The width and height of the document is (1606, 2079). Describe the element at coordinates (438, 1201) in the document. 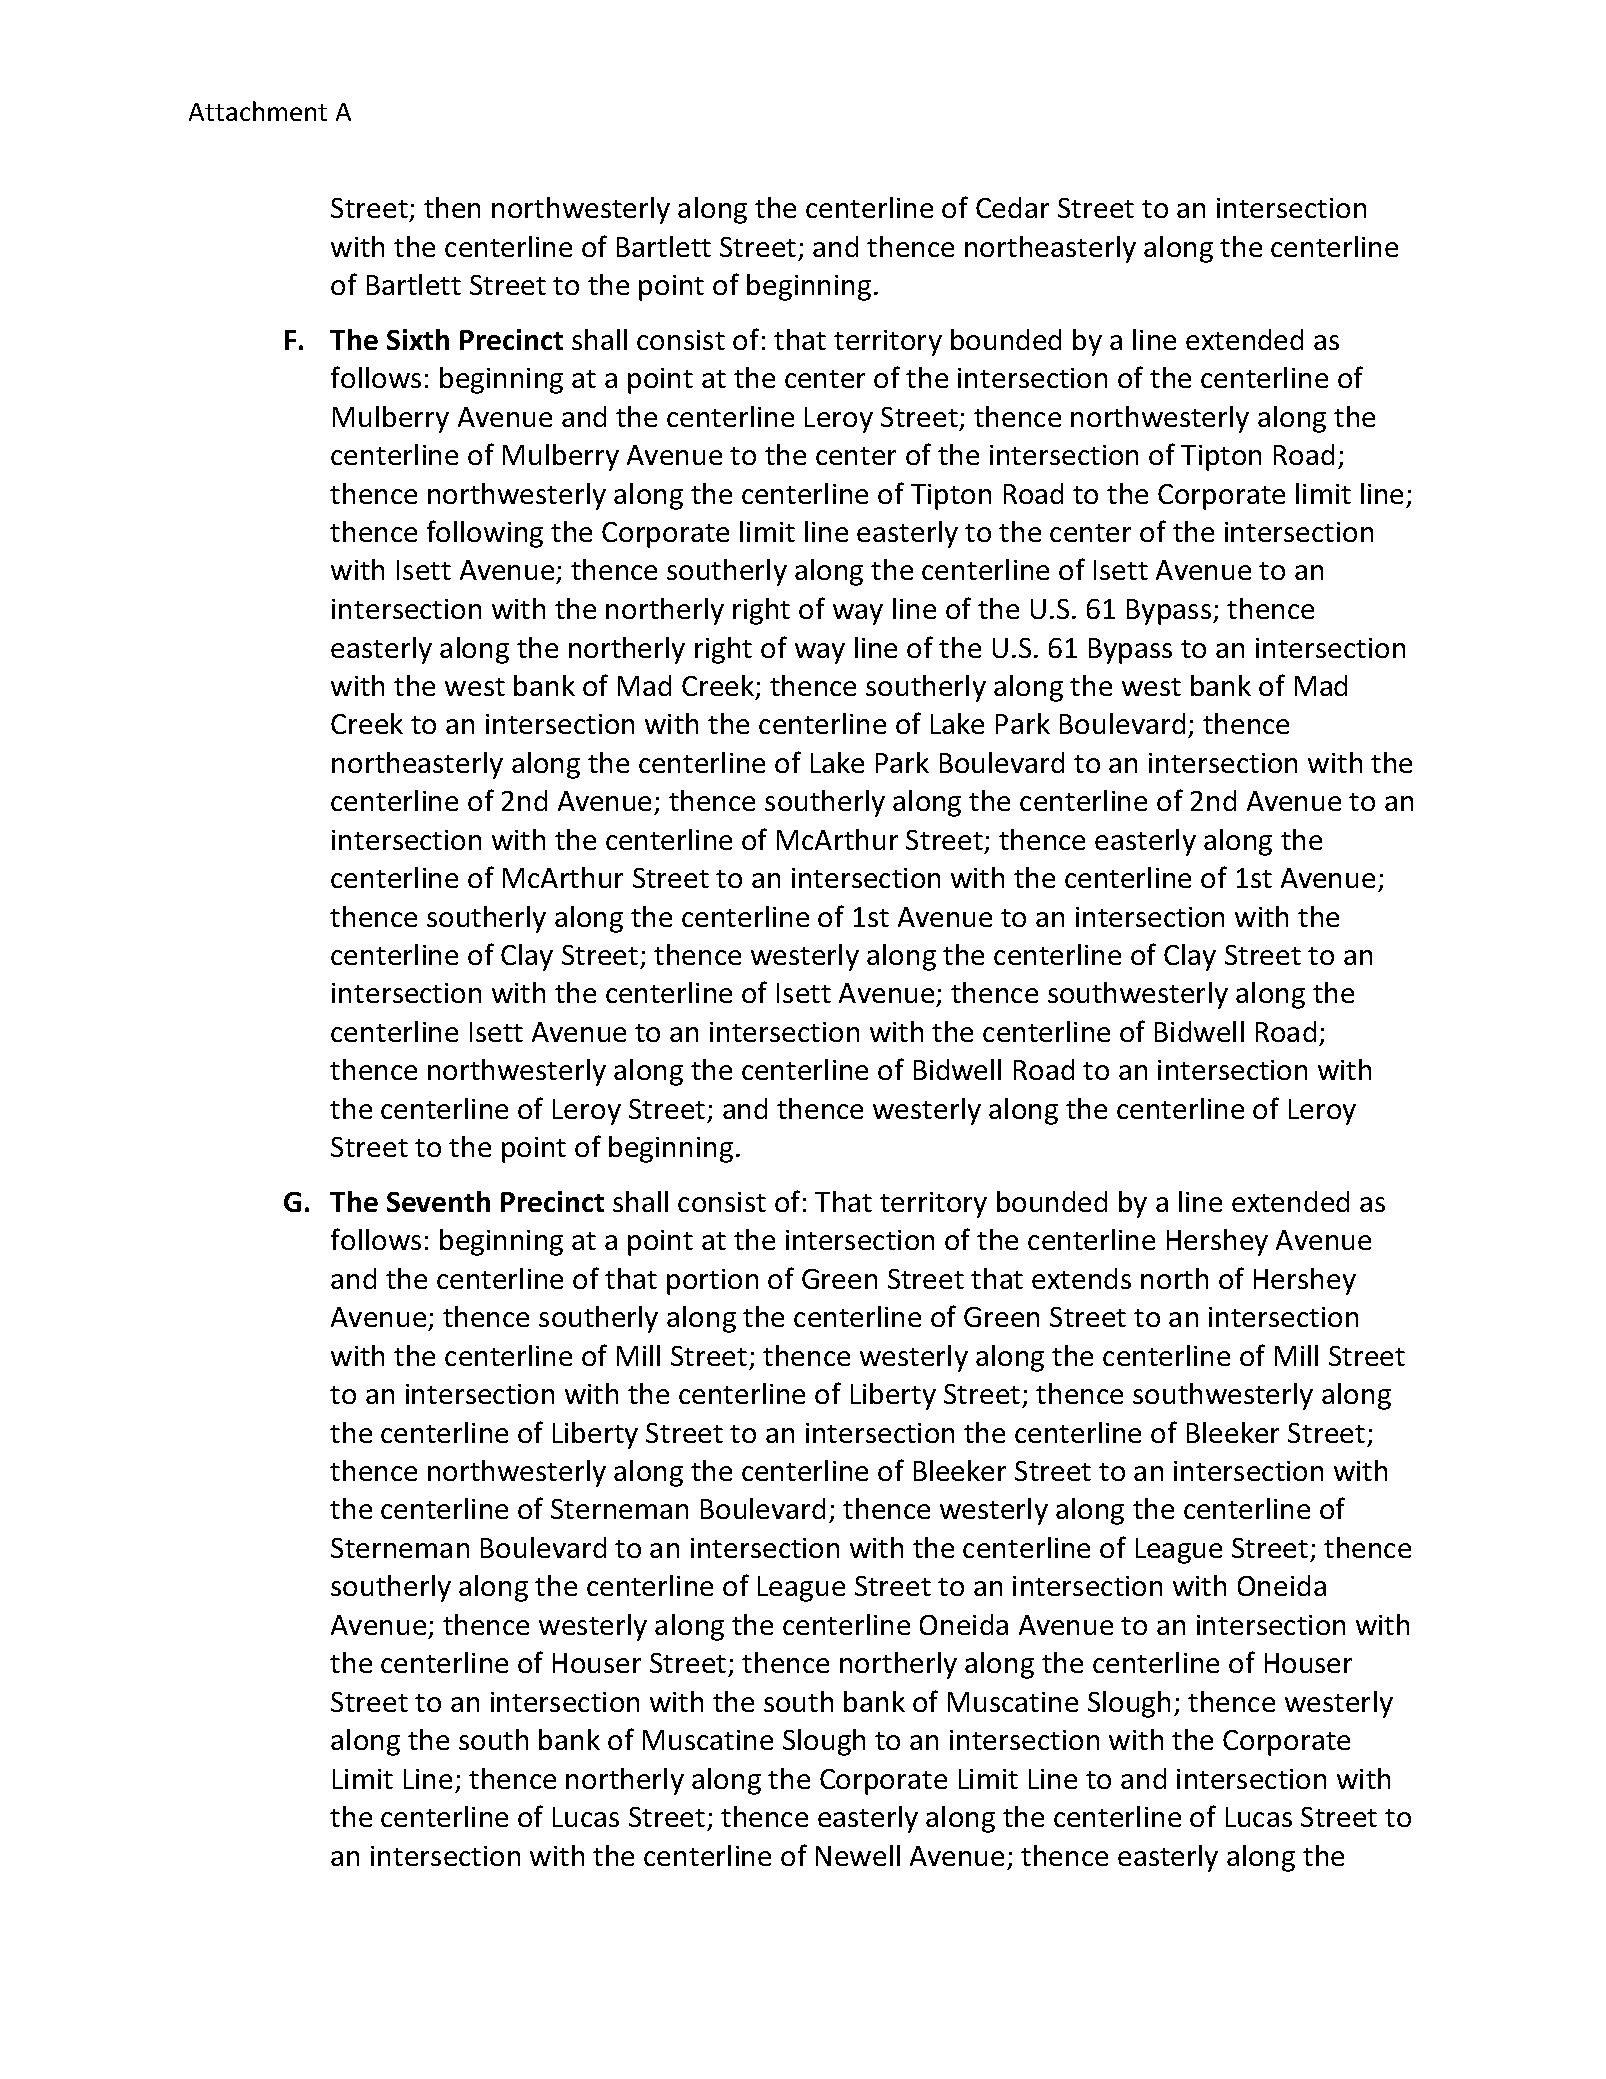

I see `Seventh` at that location.
